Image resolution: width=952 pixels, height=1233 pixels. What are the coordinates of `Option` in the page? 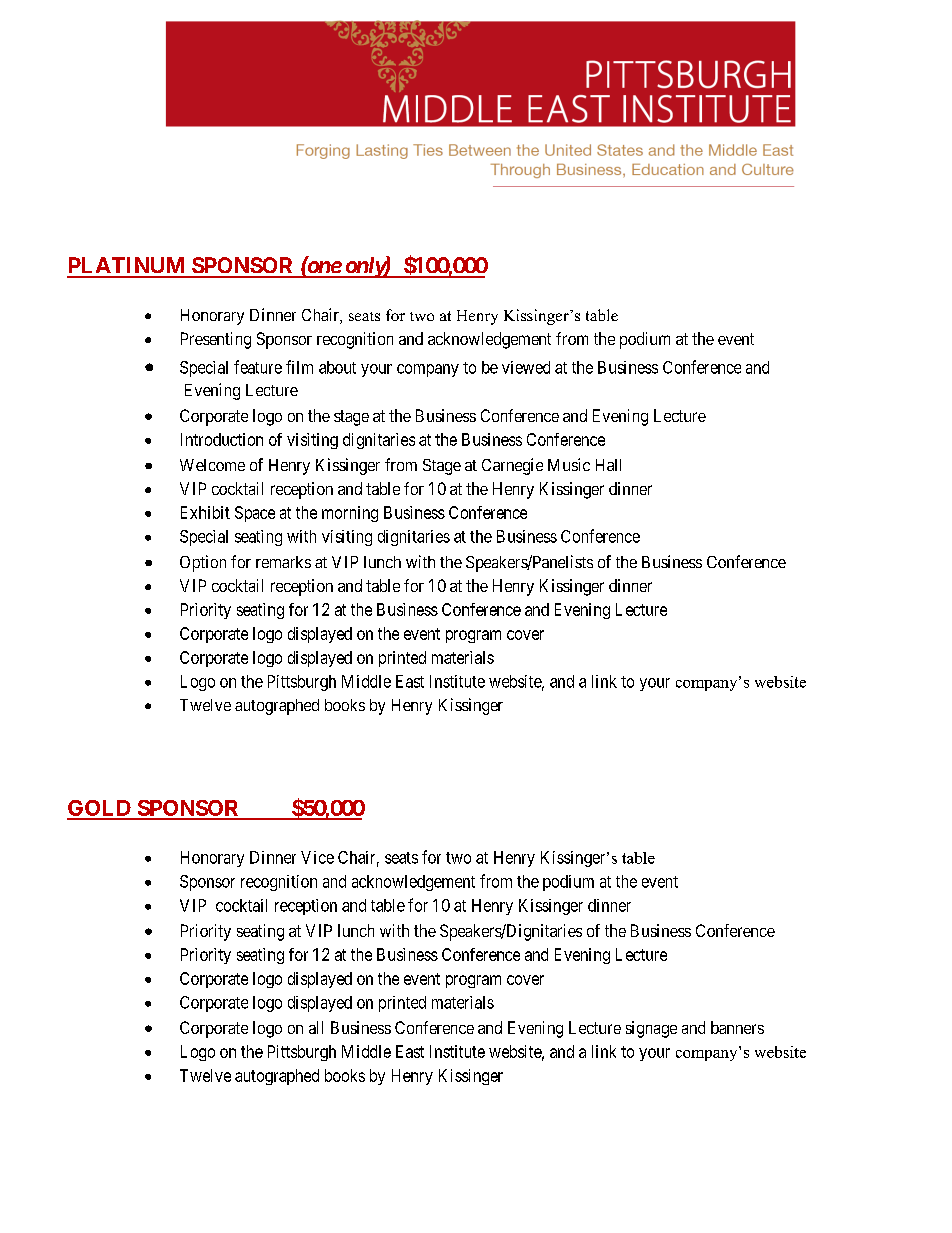 It's located at (203, 563).
